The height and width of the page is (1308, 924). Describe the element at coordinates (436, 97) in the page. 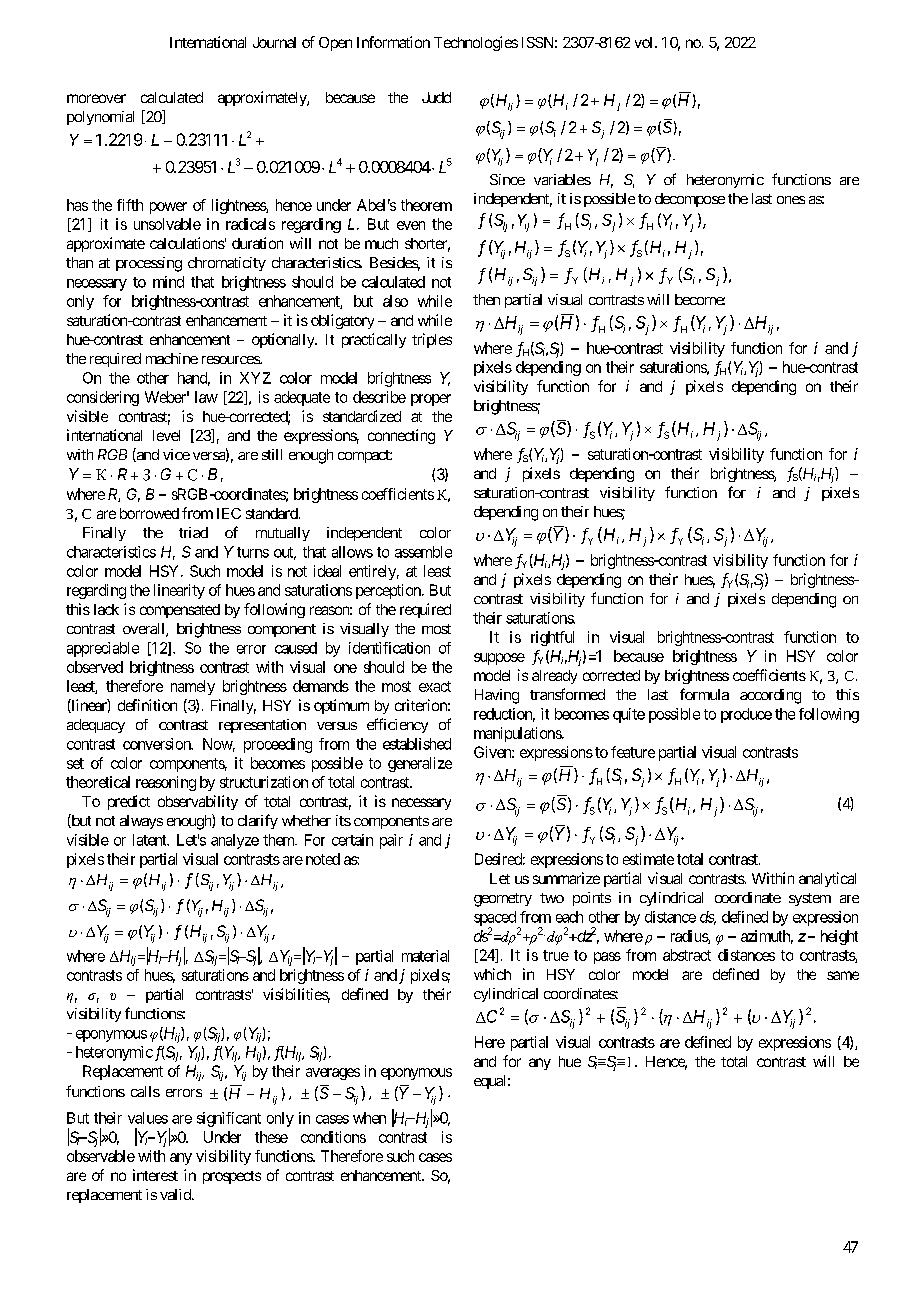

I see `Judd` at that location.
